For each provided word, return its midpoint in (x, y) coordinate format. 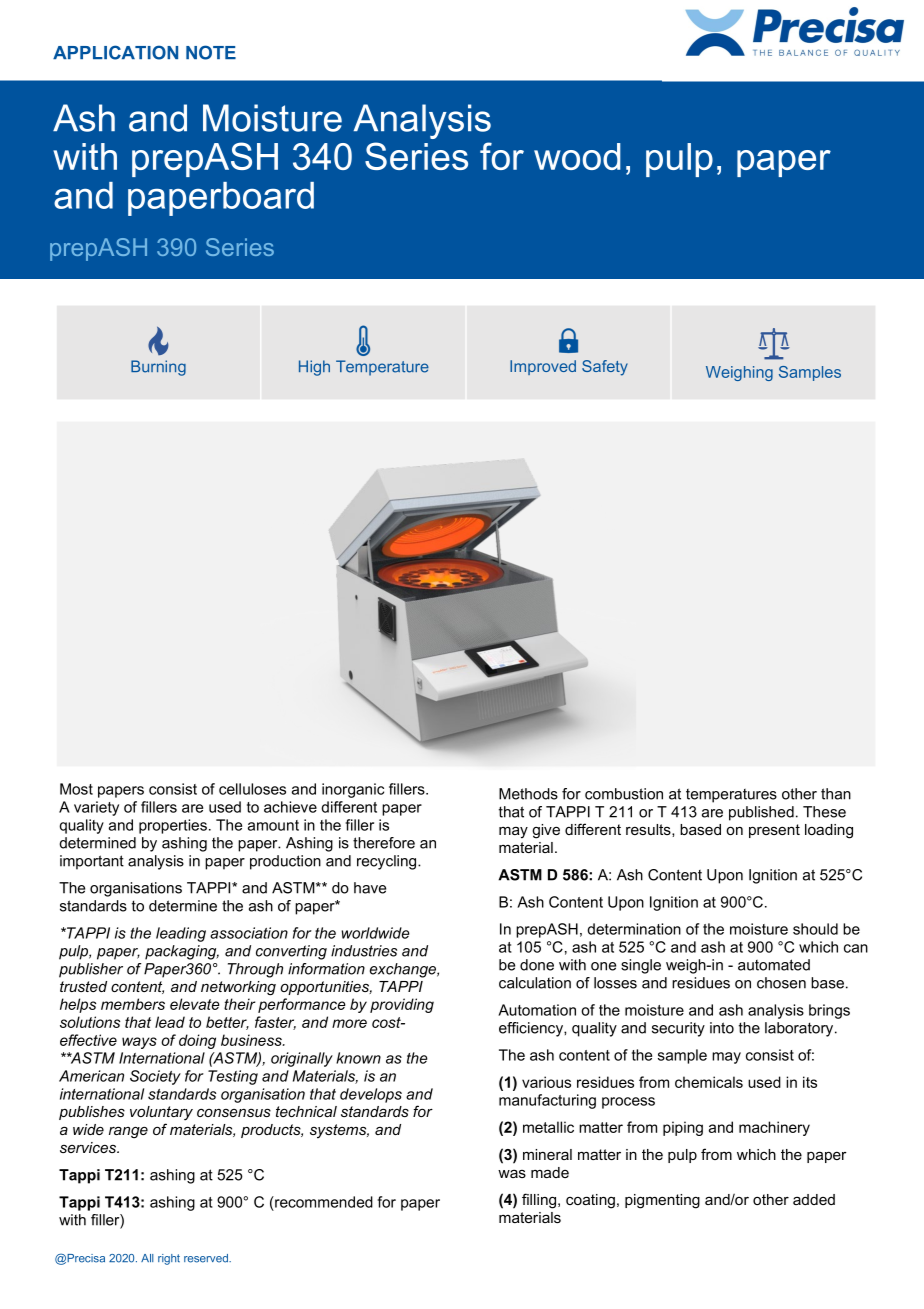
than (836, 794)
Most (76, 789)
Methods (528, 794)
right (169, 1259)
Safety (605, 368)
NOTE (211, 52)
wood (577, 156)
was (512, 1173)
